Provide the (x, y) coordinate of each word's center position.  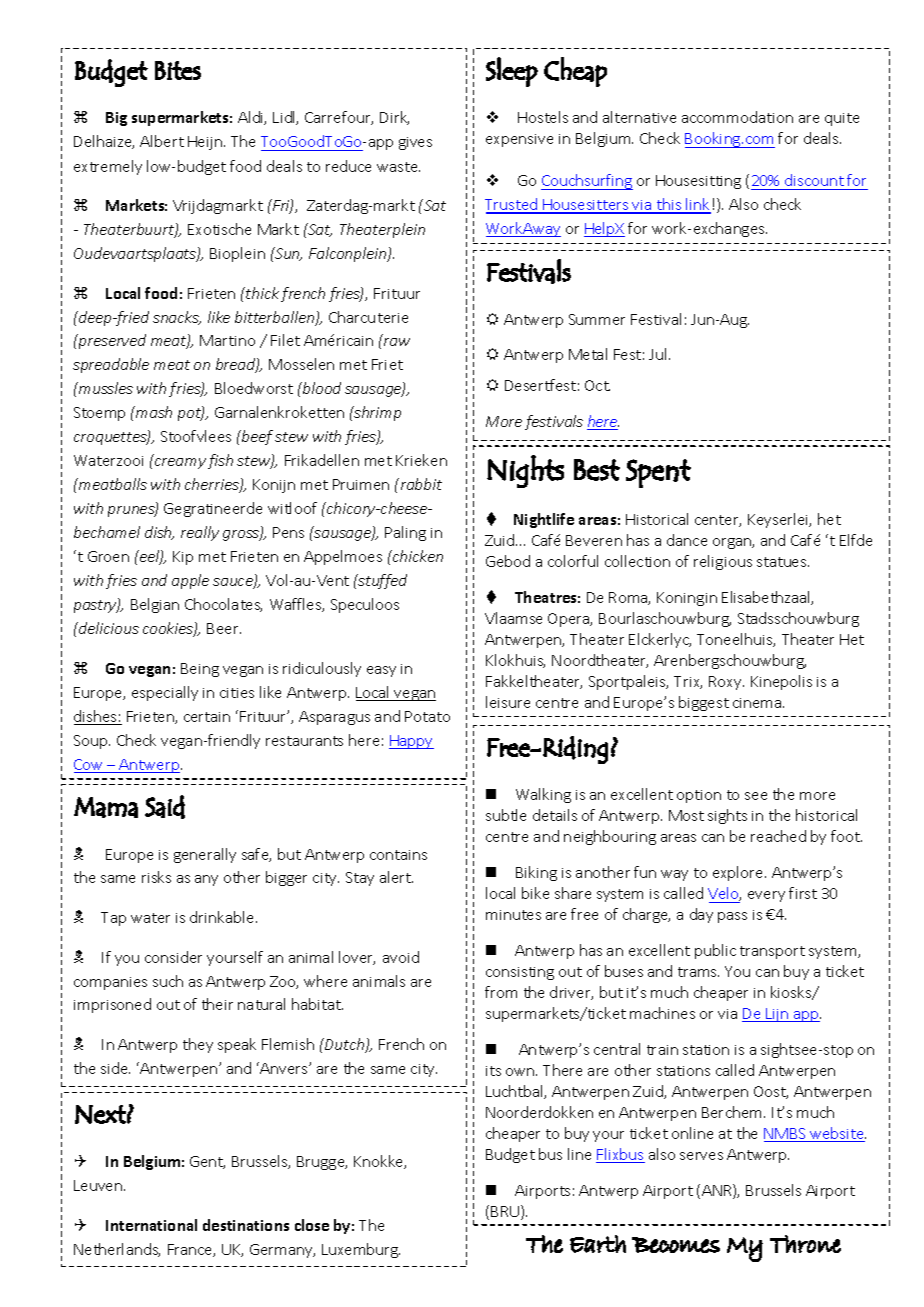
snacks (177, 318)
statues (783, 562)
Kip (183, 558)
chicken (417, 556)
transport (772, 952)
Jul (659, 354)
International (151, 1225)
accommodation (737, 117)
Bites (178, 70)
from (501, 992)
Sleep (512, 72)
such (168, 981)
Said (165, 807)
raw (395, 341)
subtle (506, 815)
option (699, 796)
